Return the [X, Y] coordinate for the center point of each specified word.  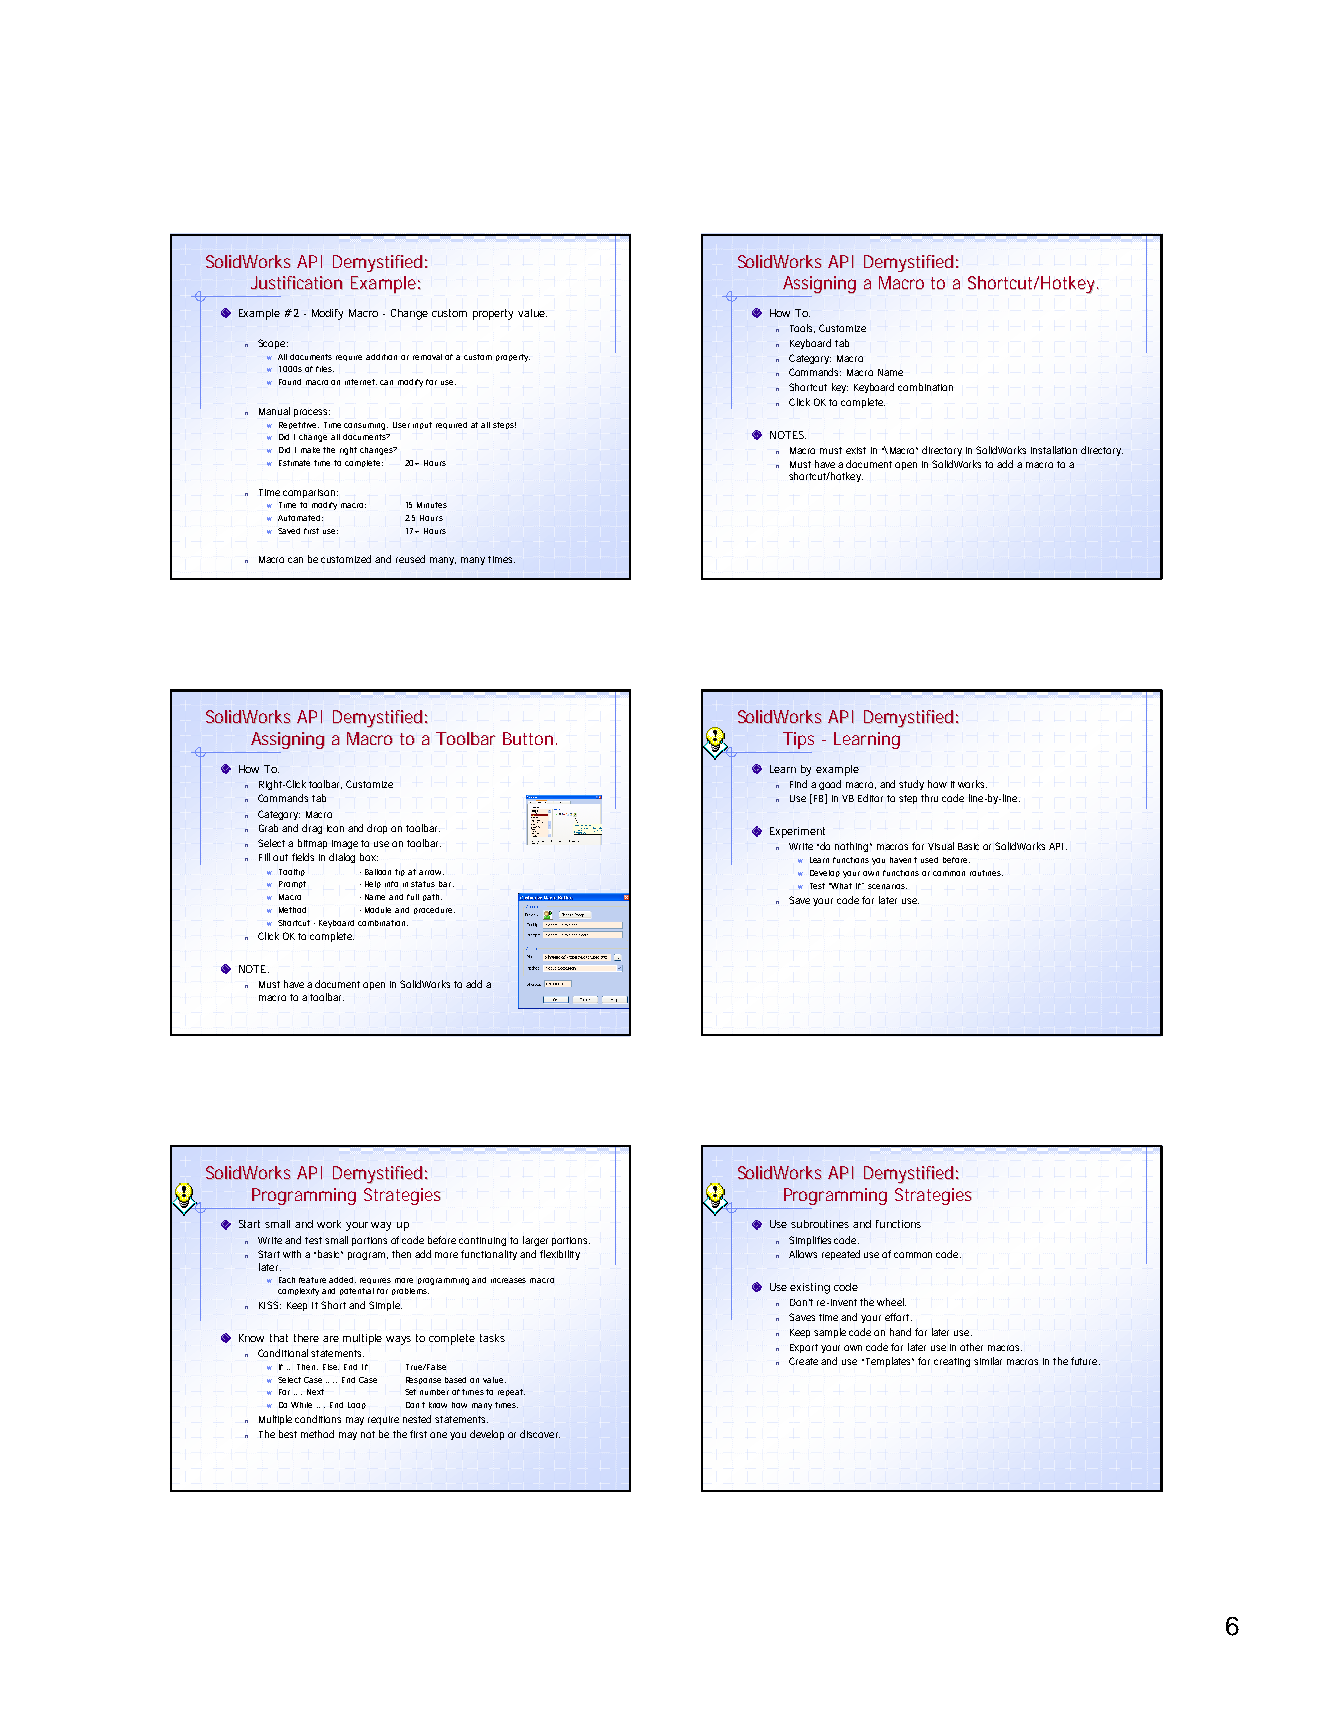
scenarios [887, 886]
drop [377, 829]
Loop [357, 1405]
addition [381, 357]
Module [378, 910]
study [911, 785]
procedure [433, 910]
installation [1054, 450]
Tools [802, 328]
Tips [798, 740]
